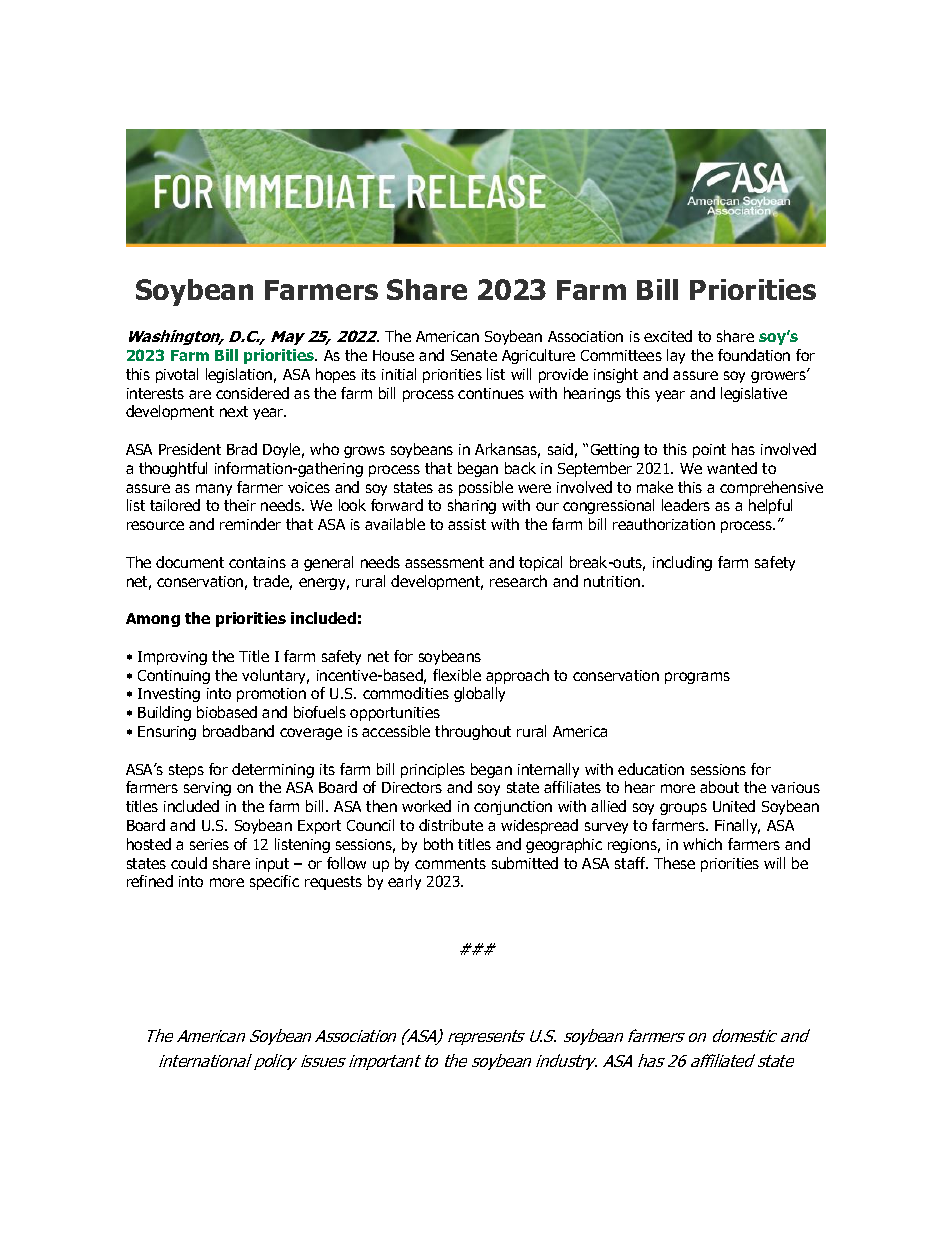 The height and width of the document is (1233, 952). Describe the element at coordinates (474, 355) in the document. I see `Senate` at that location.
